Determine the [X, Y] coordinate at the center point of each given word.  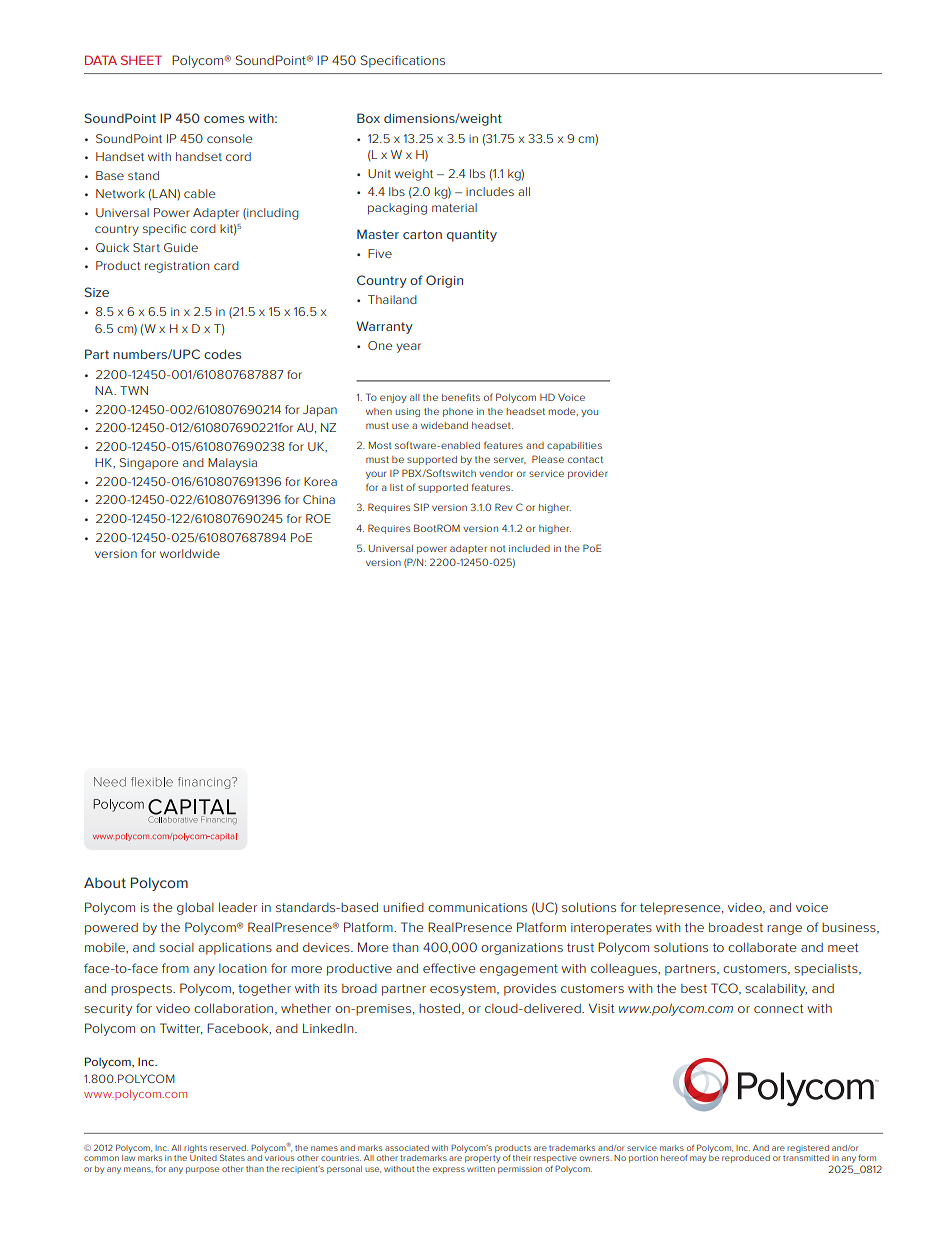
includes [490, 191]
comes [224, 119]
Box [368, 118]
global [195, 908]
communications [477, 907]
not [498, 548]
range [784, 930]
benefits [461, 397]
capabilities [574, 446]
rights [195, 1149]
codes [222, 354]
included [529, 548]
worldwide [190, 553]
